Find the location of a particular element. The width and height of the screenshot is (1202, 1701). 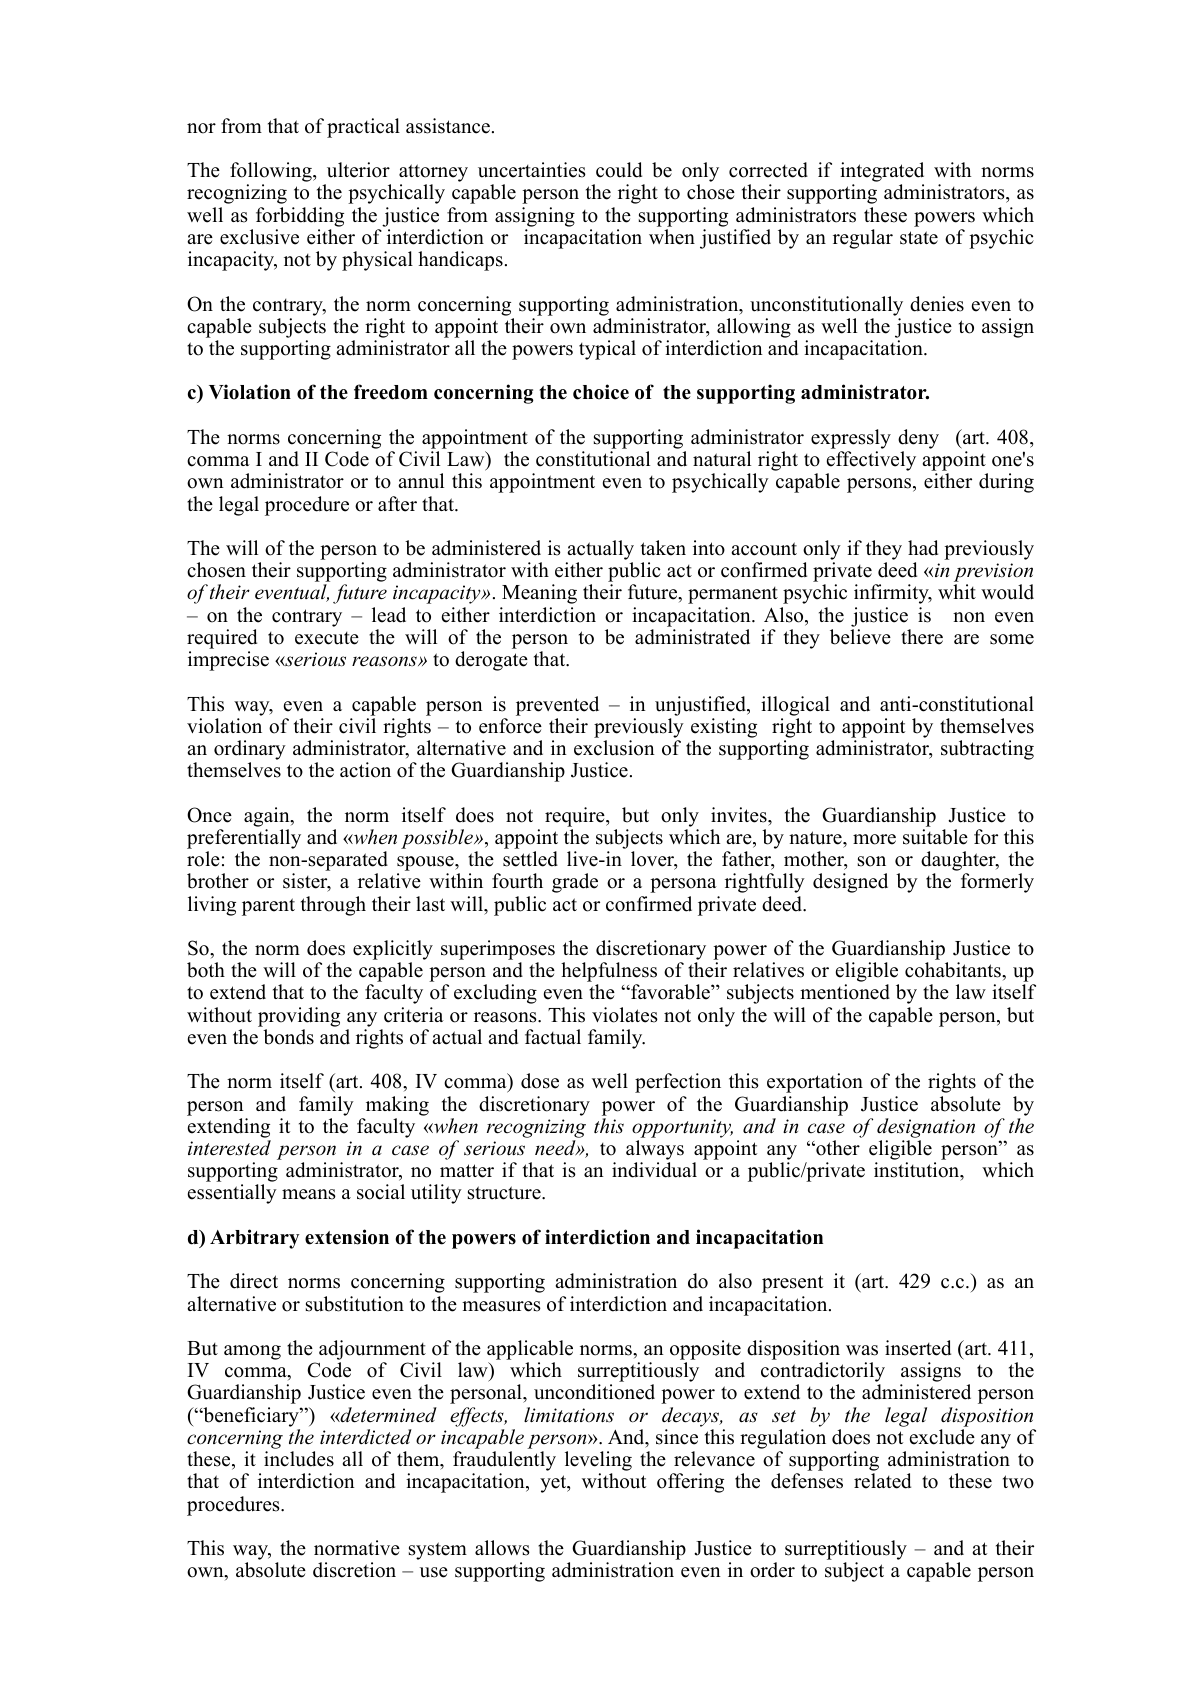

after is located at coordinates (397, 504).
